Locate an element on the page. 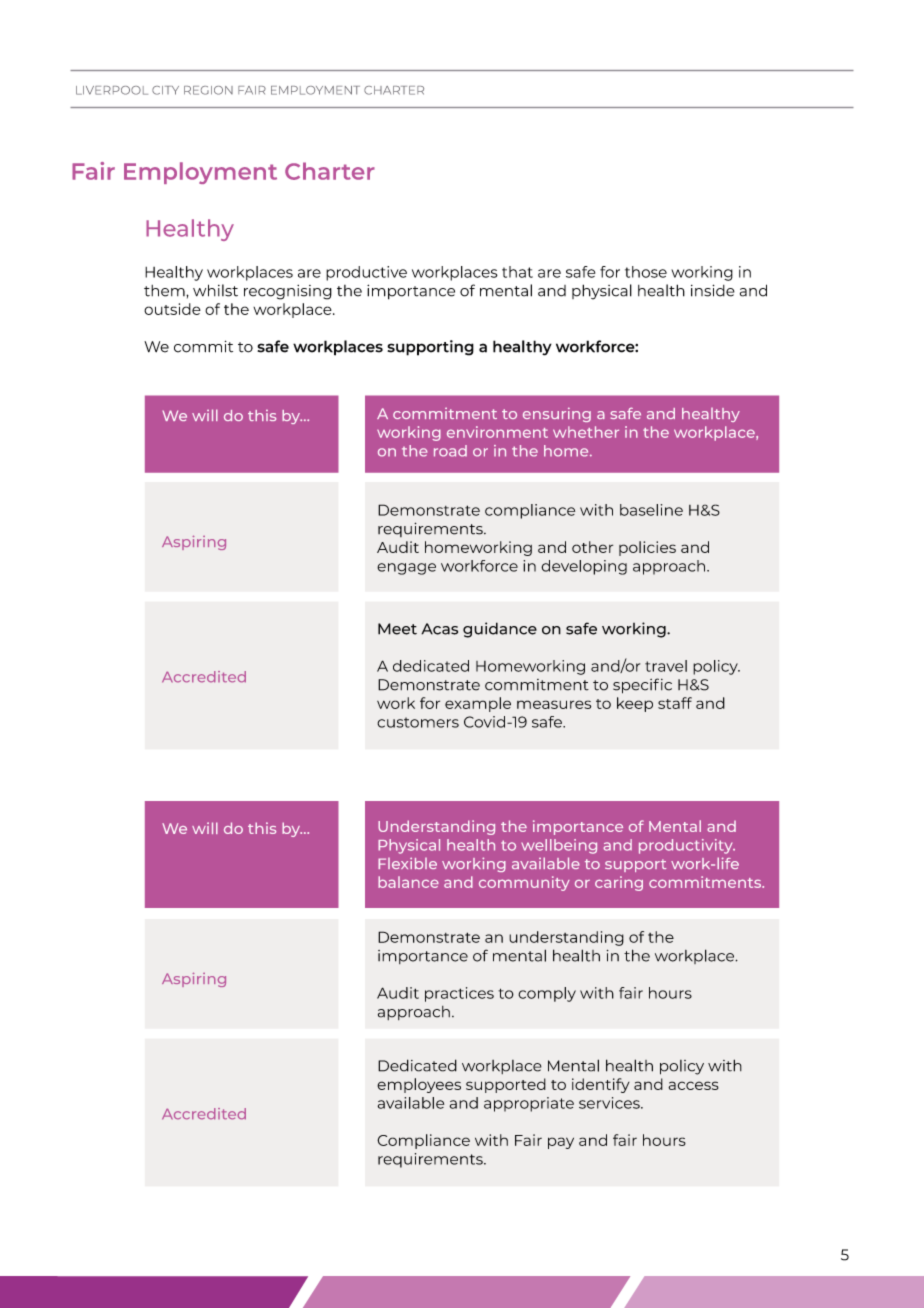 The height and width of the image is (1308, 924). Meet is located at coordinates (397, 629).
